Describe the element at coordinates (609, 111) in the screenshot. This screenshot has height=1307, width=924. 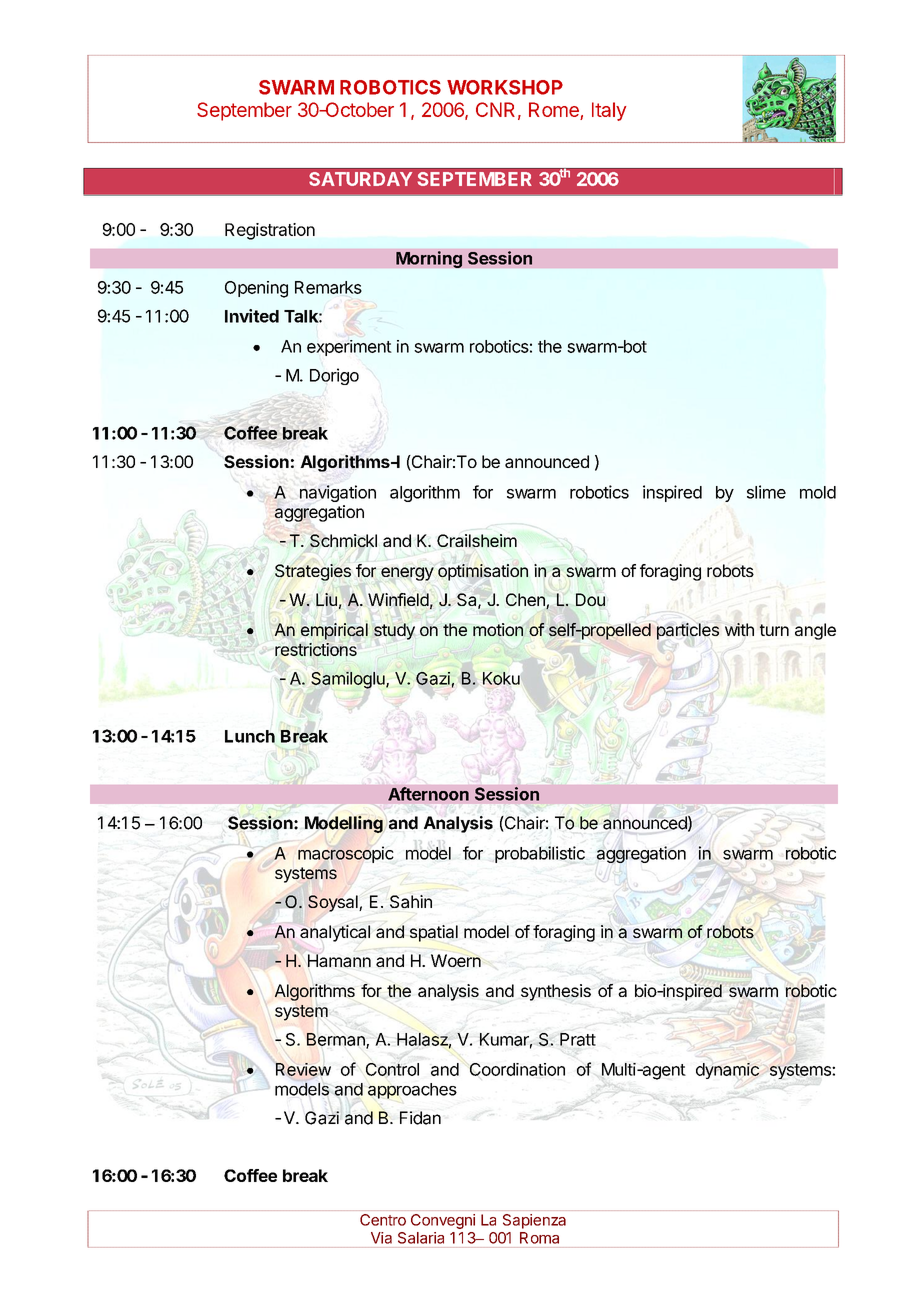
I see `Italy` at that location.
